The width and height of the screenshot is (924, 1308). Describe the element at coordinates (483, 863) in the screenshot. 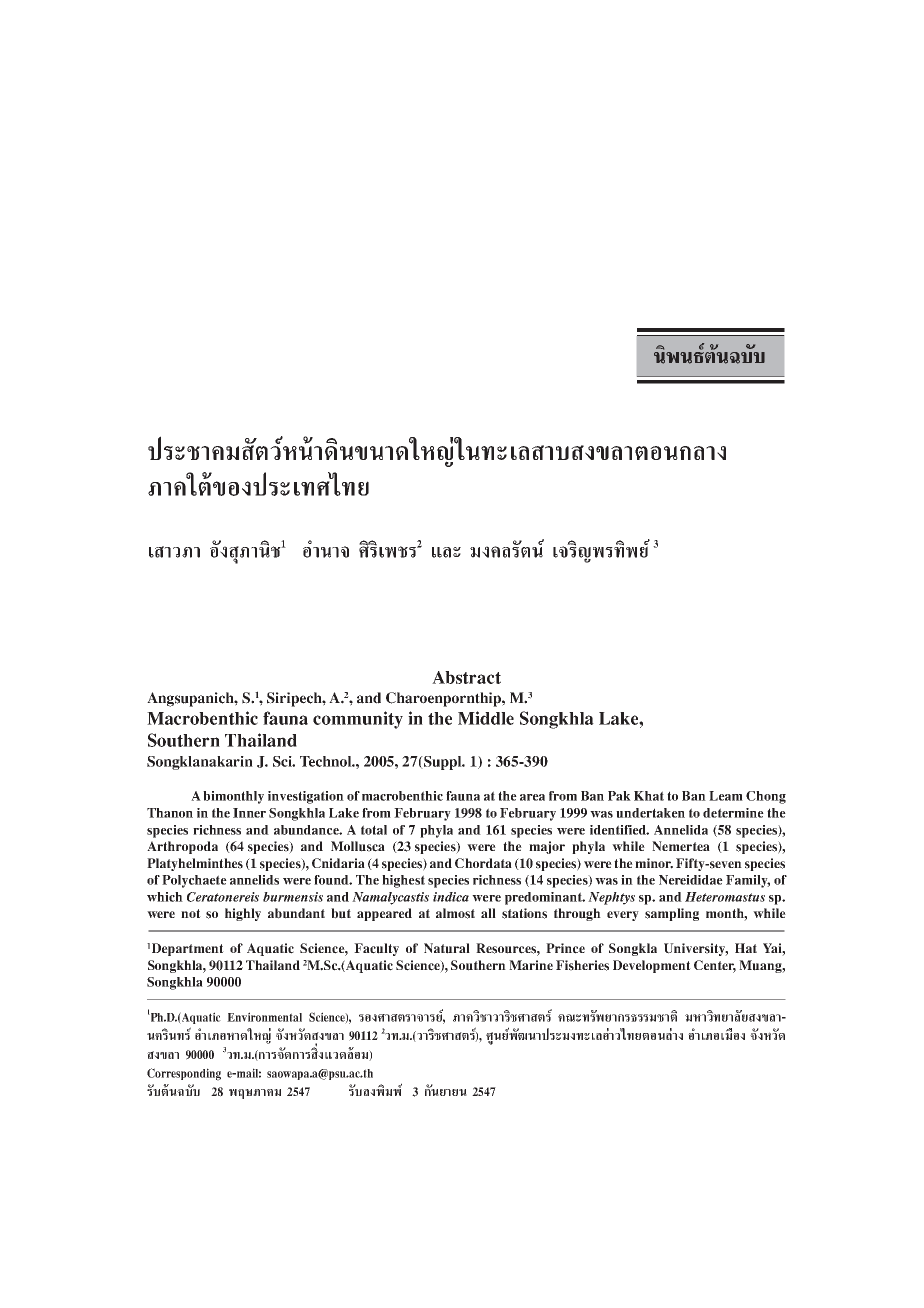

I see `Chordata` at that location.
